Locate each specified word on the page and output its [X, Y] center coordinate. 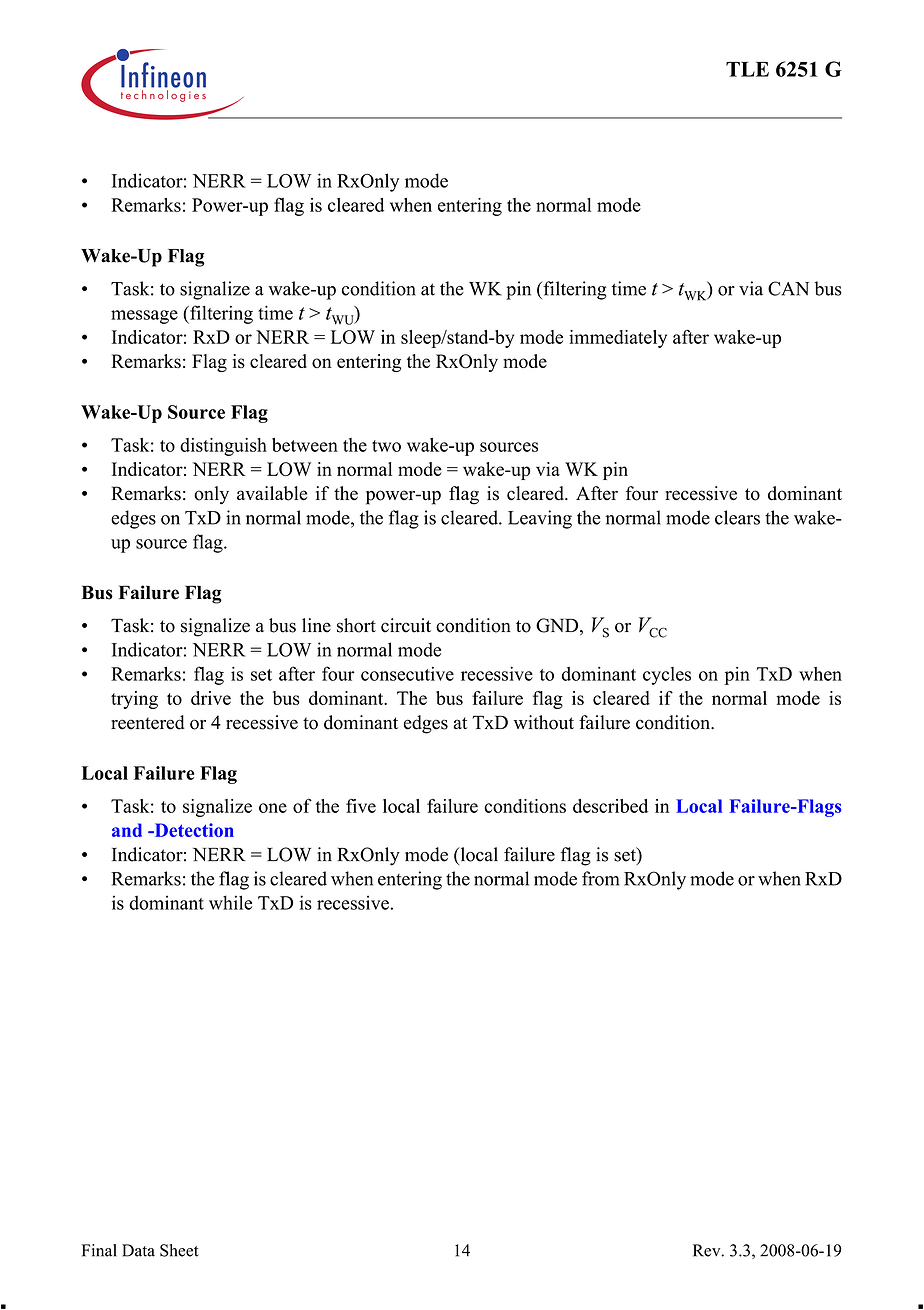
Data [138, 1250]
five [361, 806]
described [610, 806]
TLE [747, 69]
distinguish [223, 447]
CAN [788, 288]
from [600, 878]
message [144, 317]
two [386, 446]
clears [737, 517]
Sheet [179, 1250]
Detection [193, 830]
